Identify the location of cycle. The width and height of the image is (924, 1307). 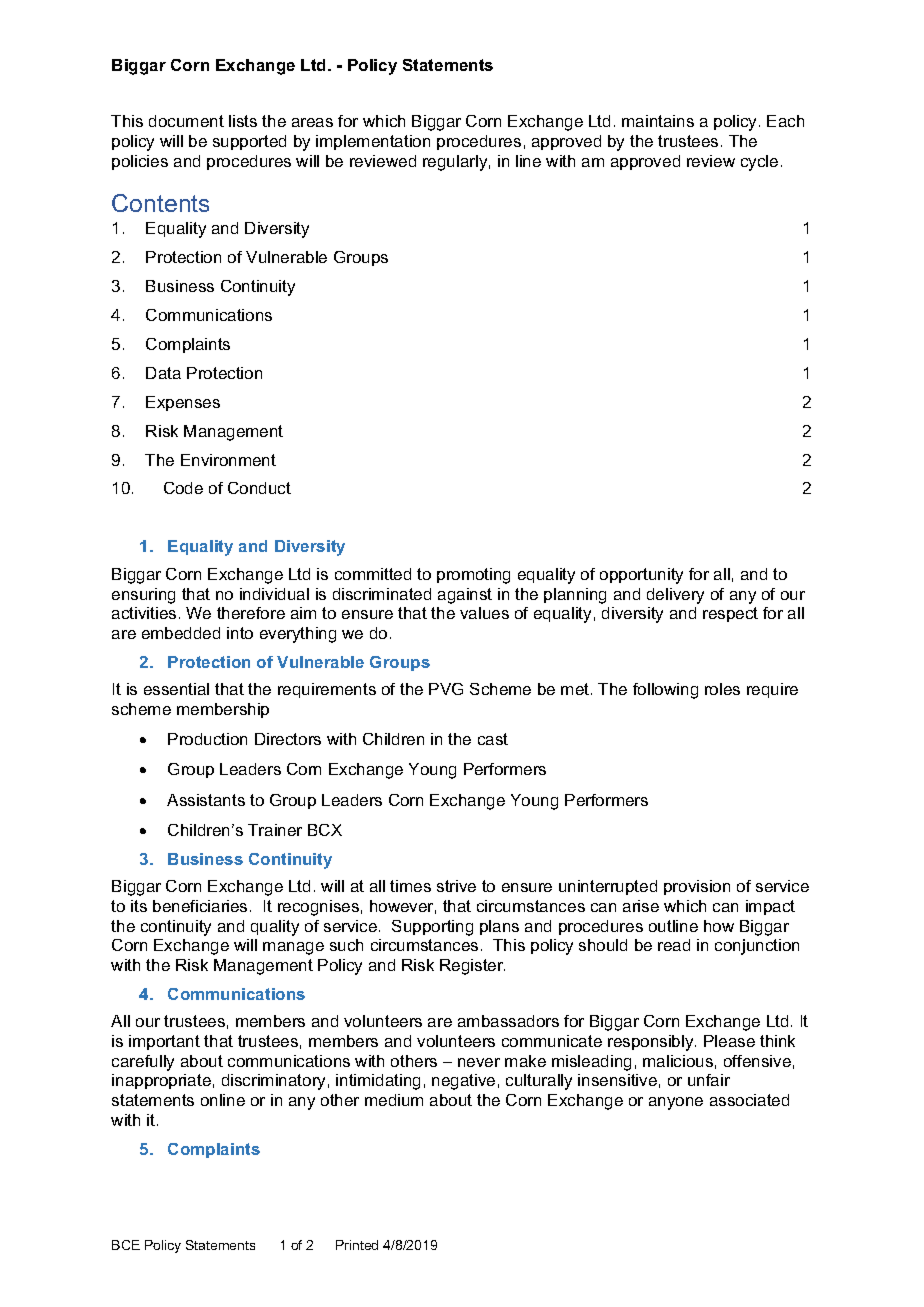
(759, 163).
